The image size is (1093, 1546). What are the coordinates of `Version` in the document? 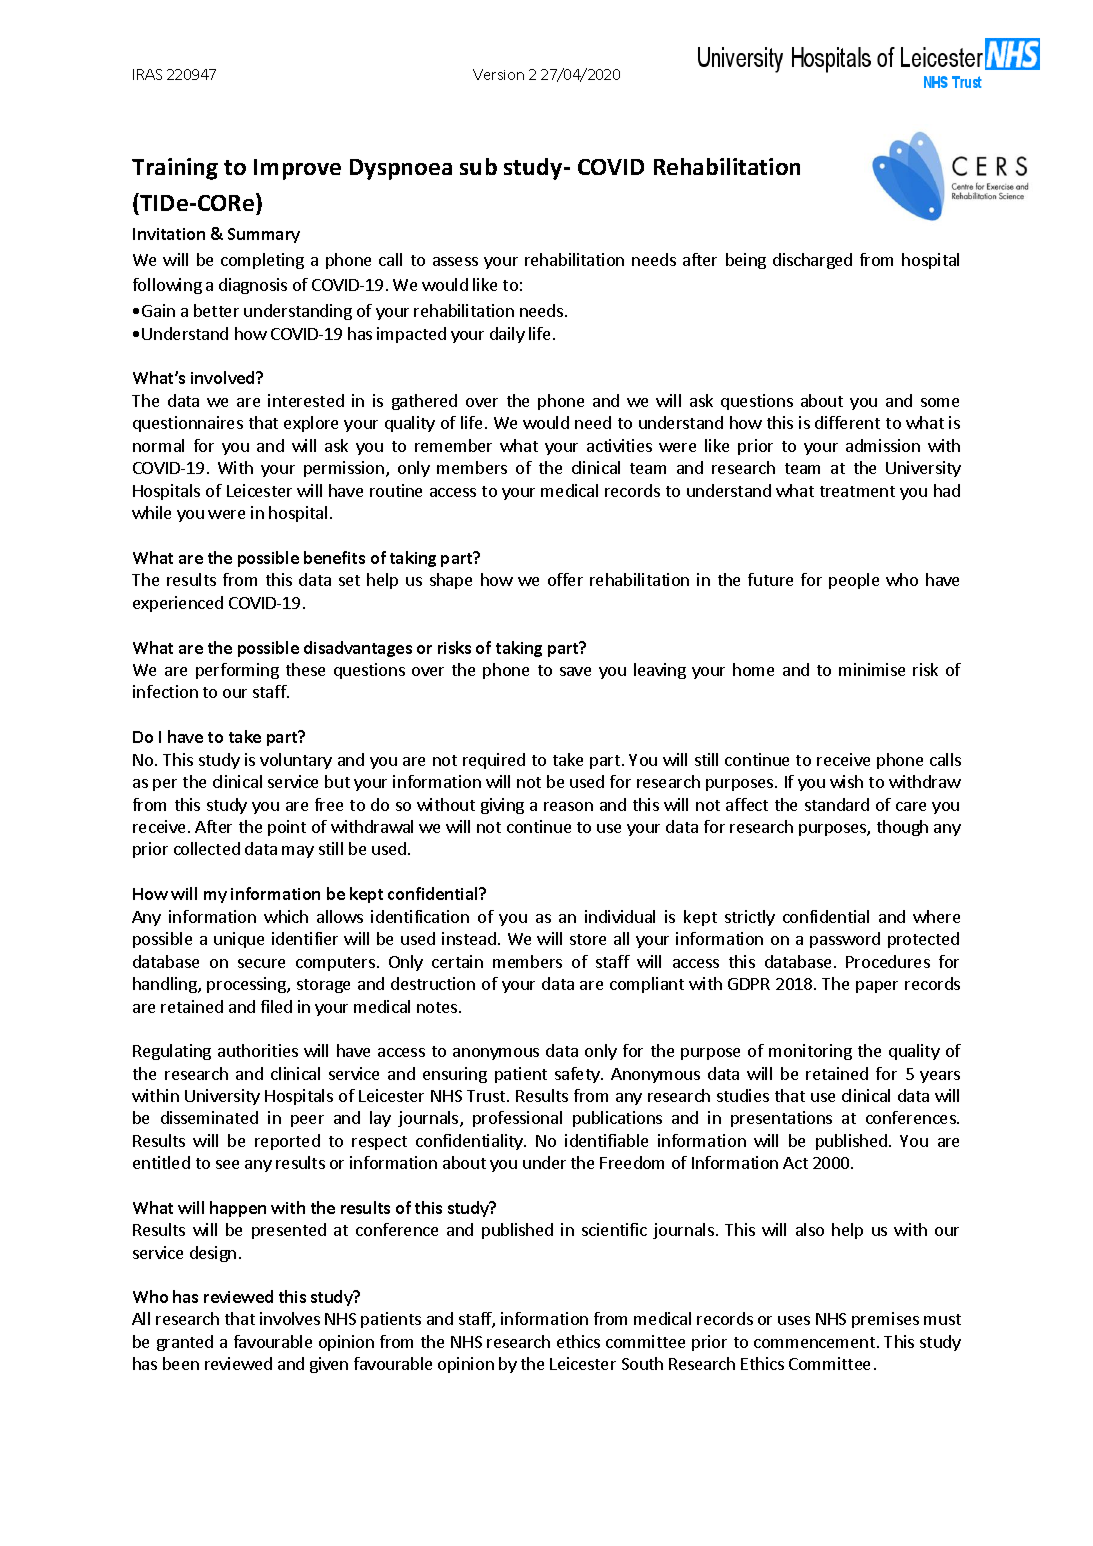 It's located at (498, 74).
